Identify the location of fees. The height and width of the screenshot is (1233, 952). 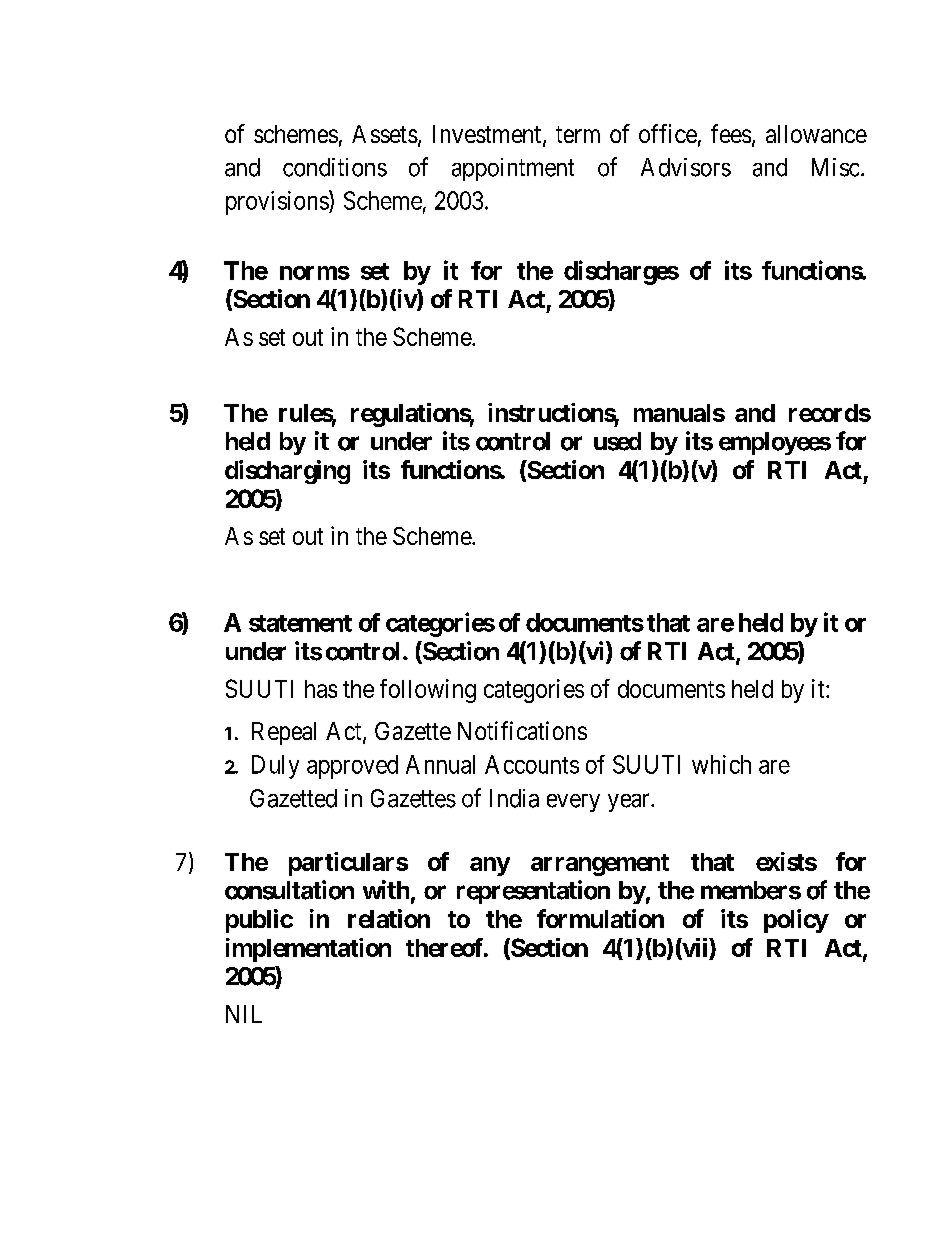
(731, 133).
